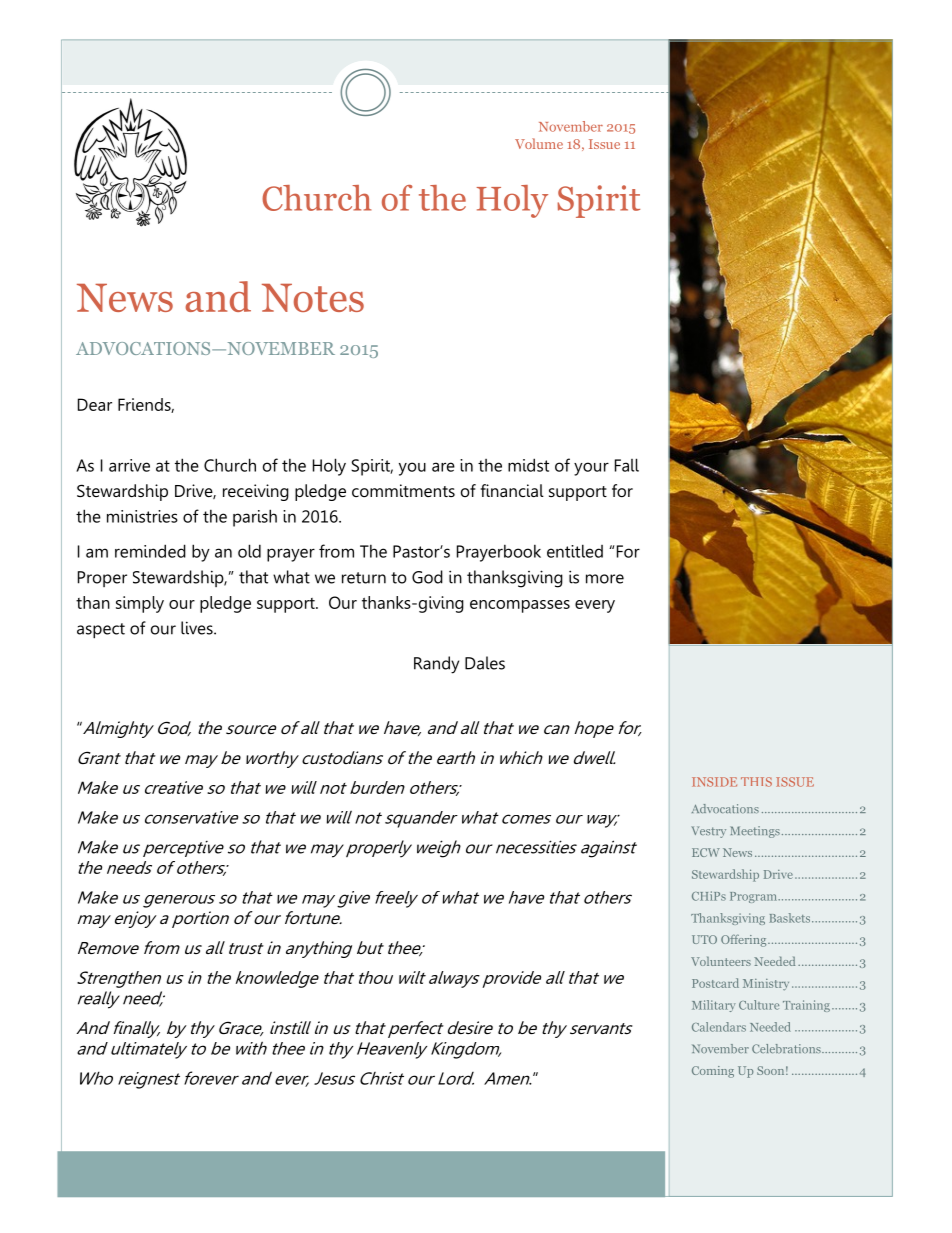 This image has width=952, height=1233. What do you see at coordinates (140, 604) in the image?
I see `simply` at bounding box center [140, 604].
